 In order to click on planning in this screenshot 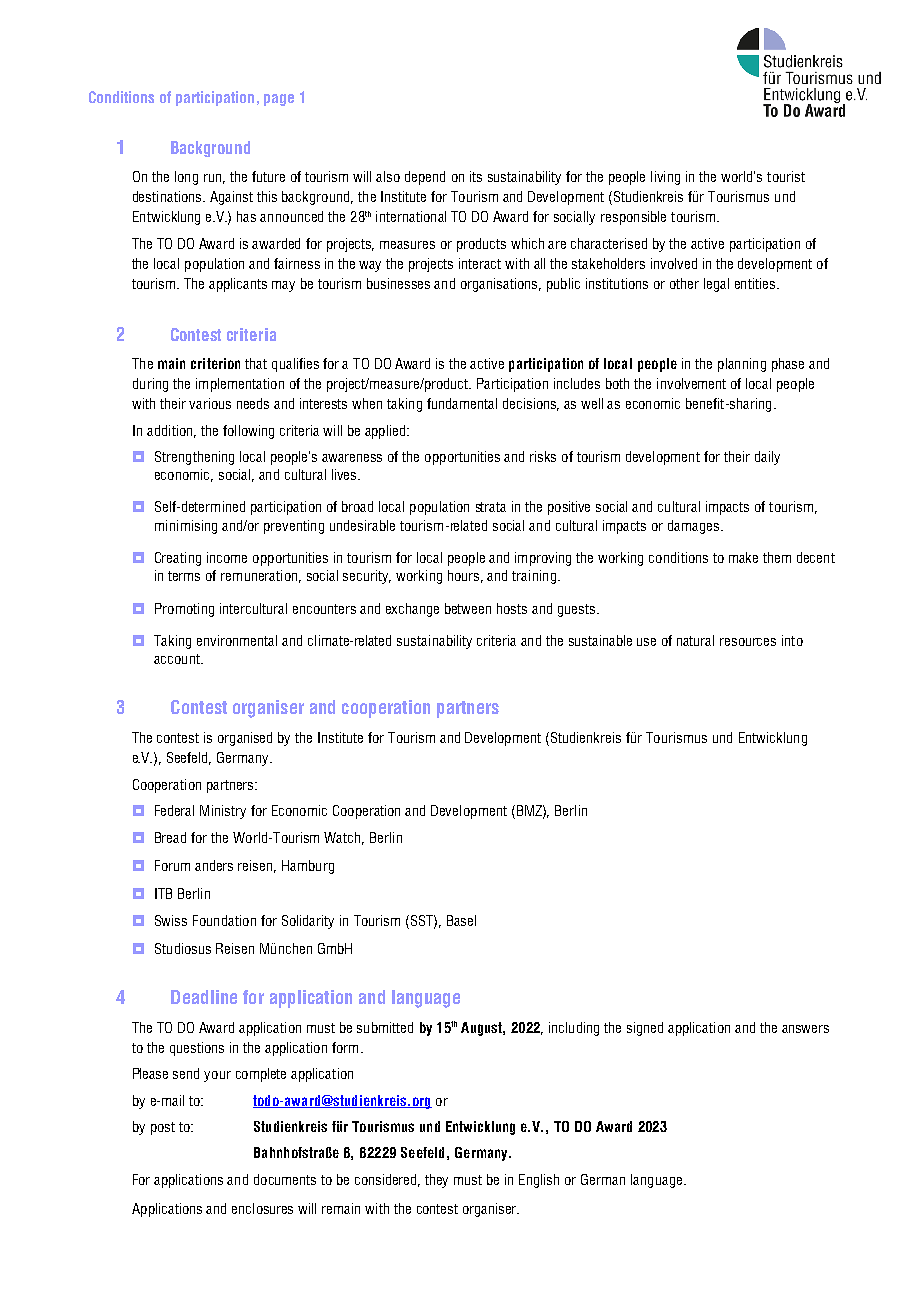, I will do `click(742, 365)`.
